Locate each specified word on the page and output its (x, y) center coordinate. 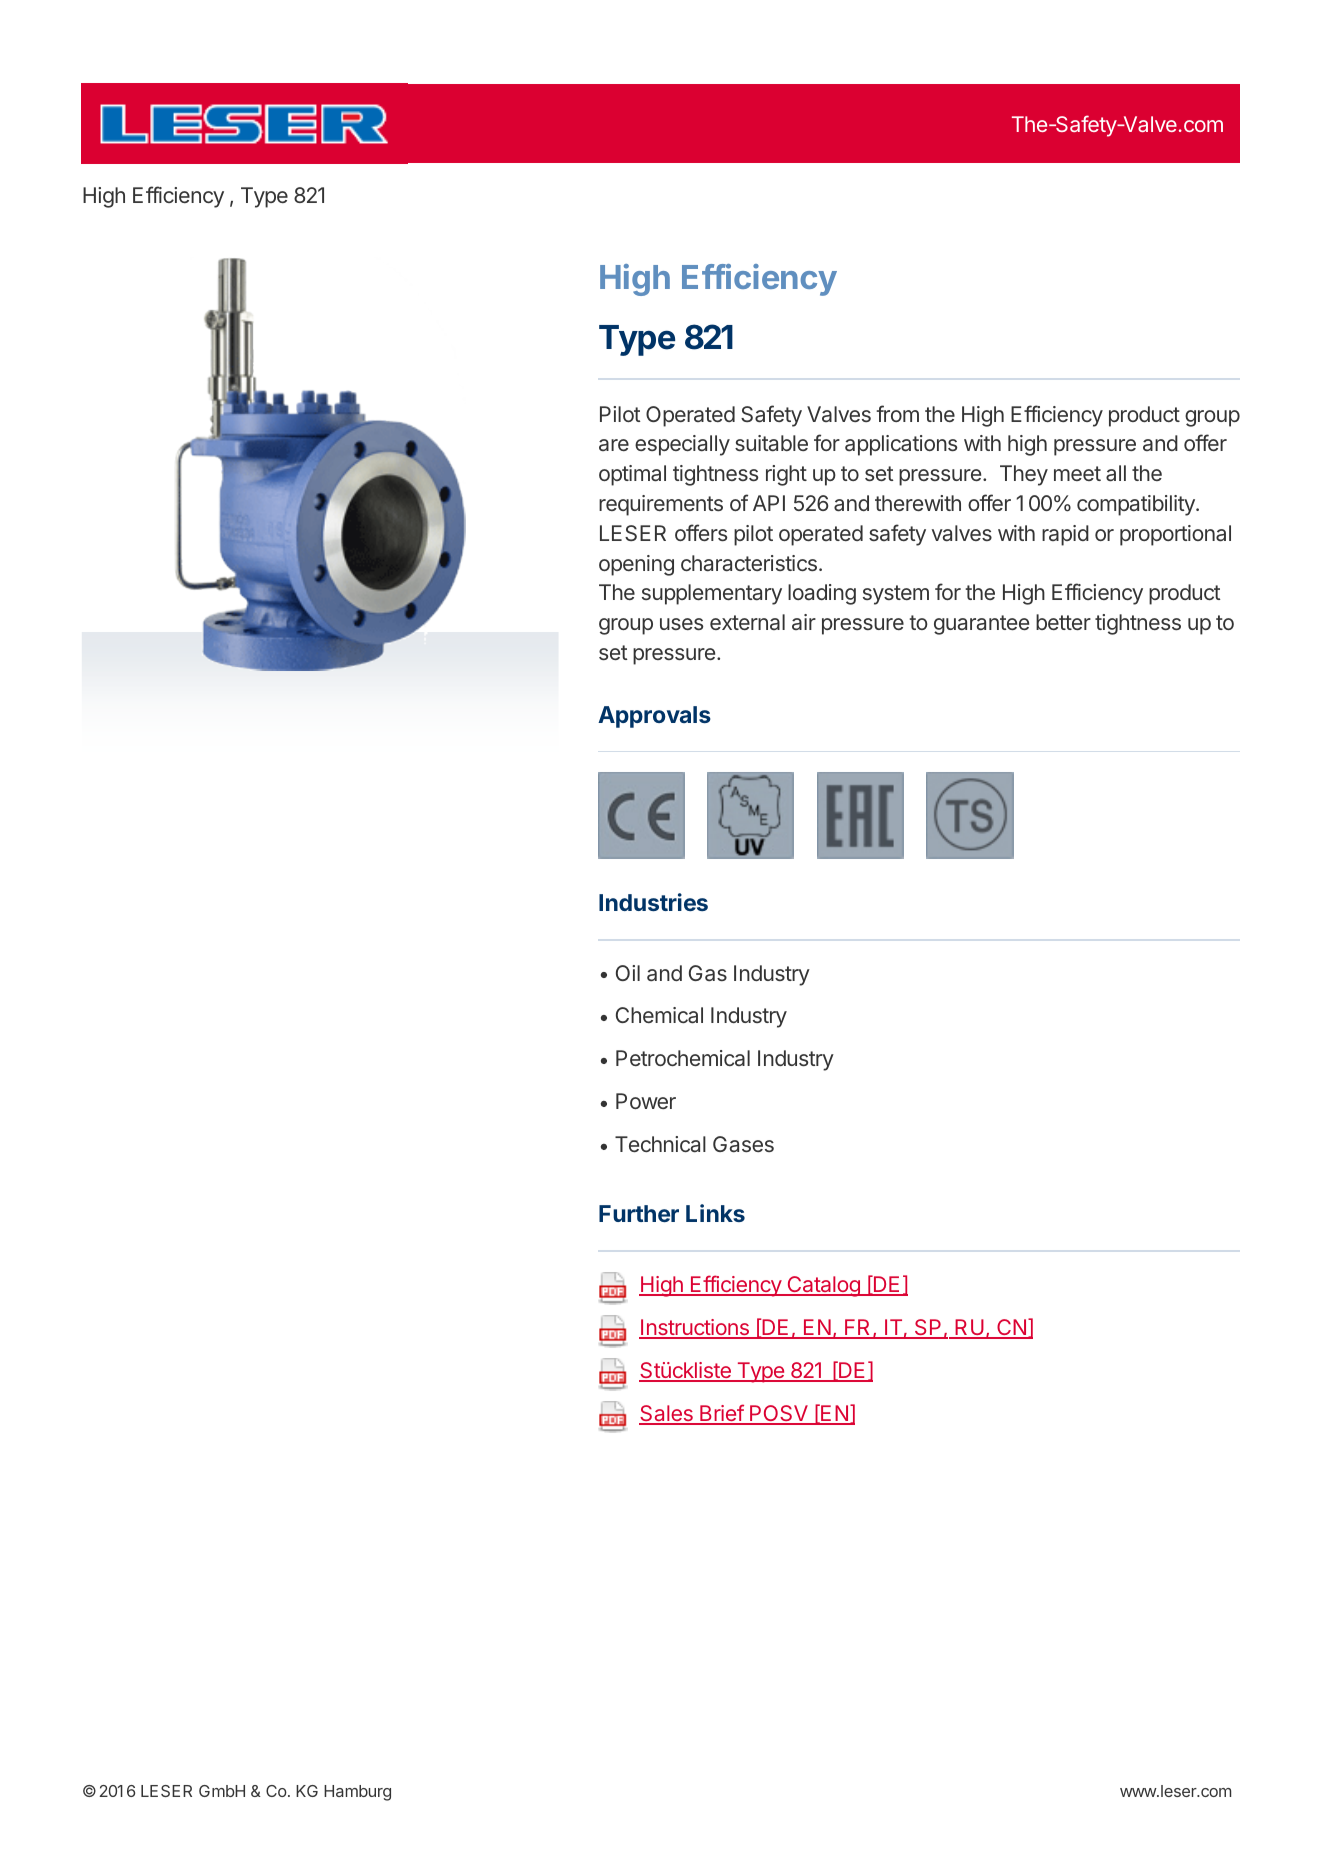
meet (1077, 473)
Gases (743, 1144)
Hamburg (357, 1793)
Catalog (823, 1286)
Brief (721, 1414)
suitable (771, 443)
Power (646, 1101)
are (614, 445)
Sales (667, 1414)
